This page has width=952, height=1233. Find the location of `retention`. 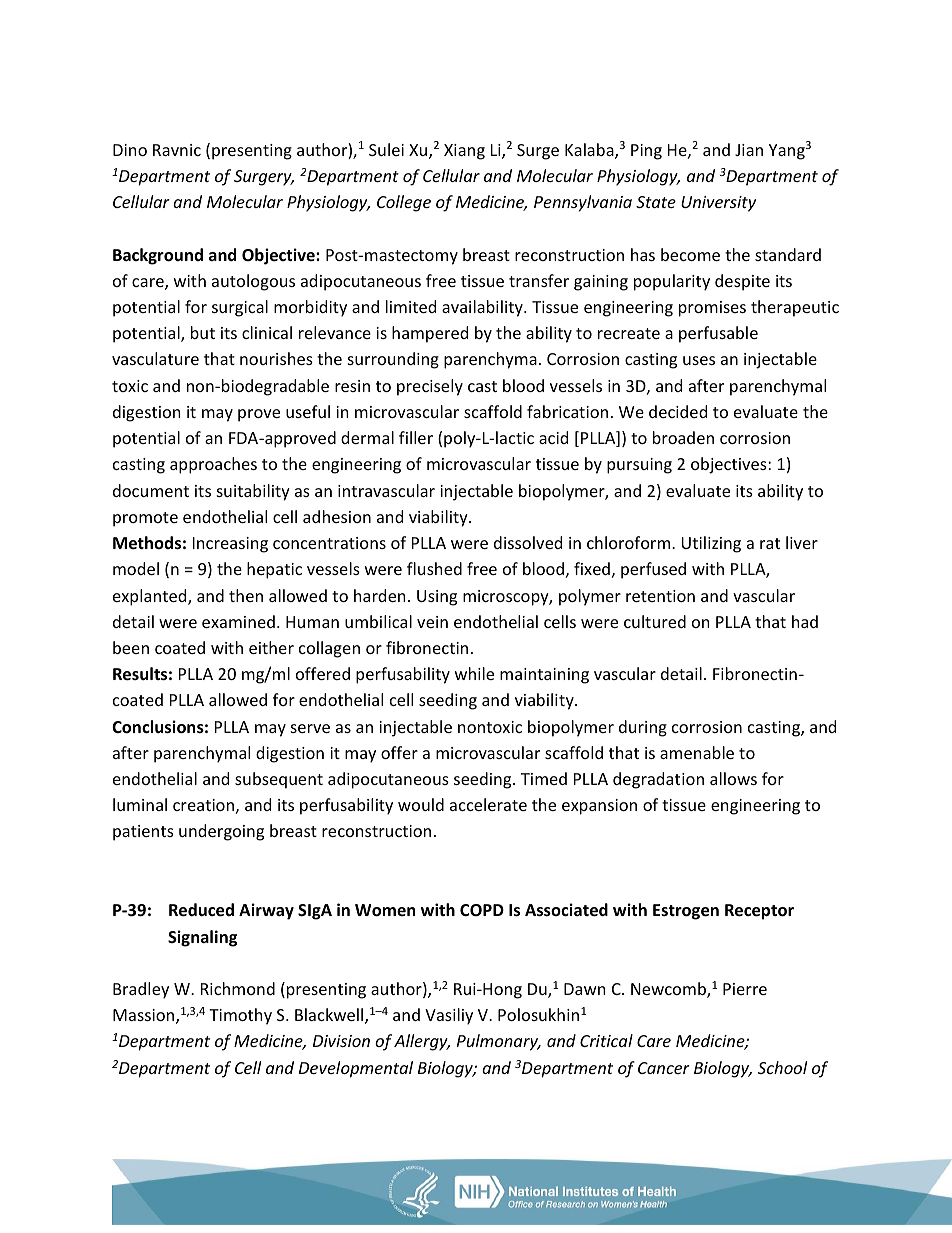

retention is located at coordinates (660, 596).
